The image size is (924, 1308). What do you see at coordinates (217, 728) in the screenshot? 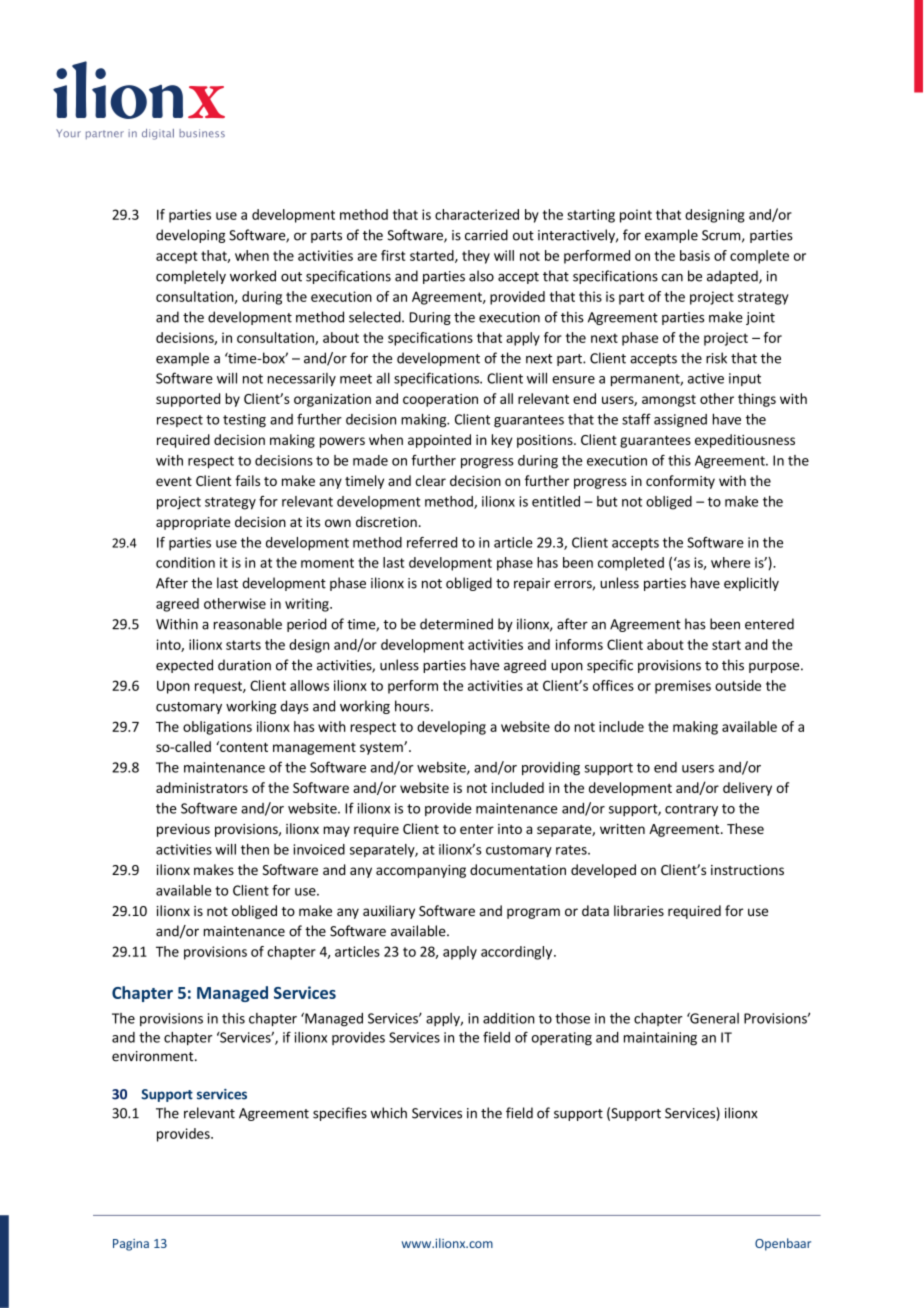
I see `obligations` at bounding box center [217, 728].
